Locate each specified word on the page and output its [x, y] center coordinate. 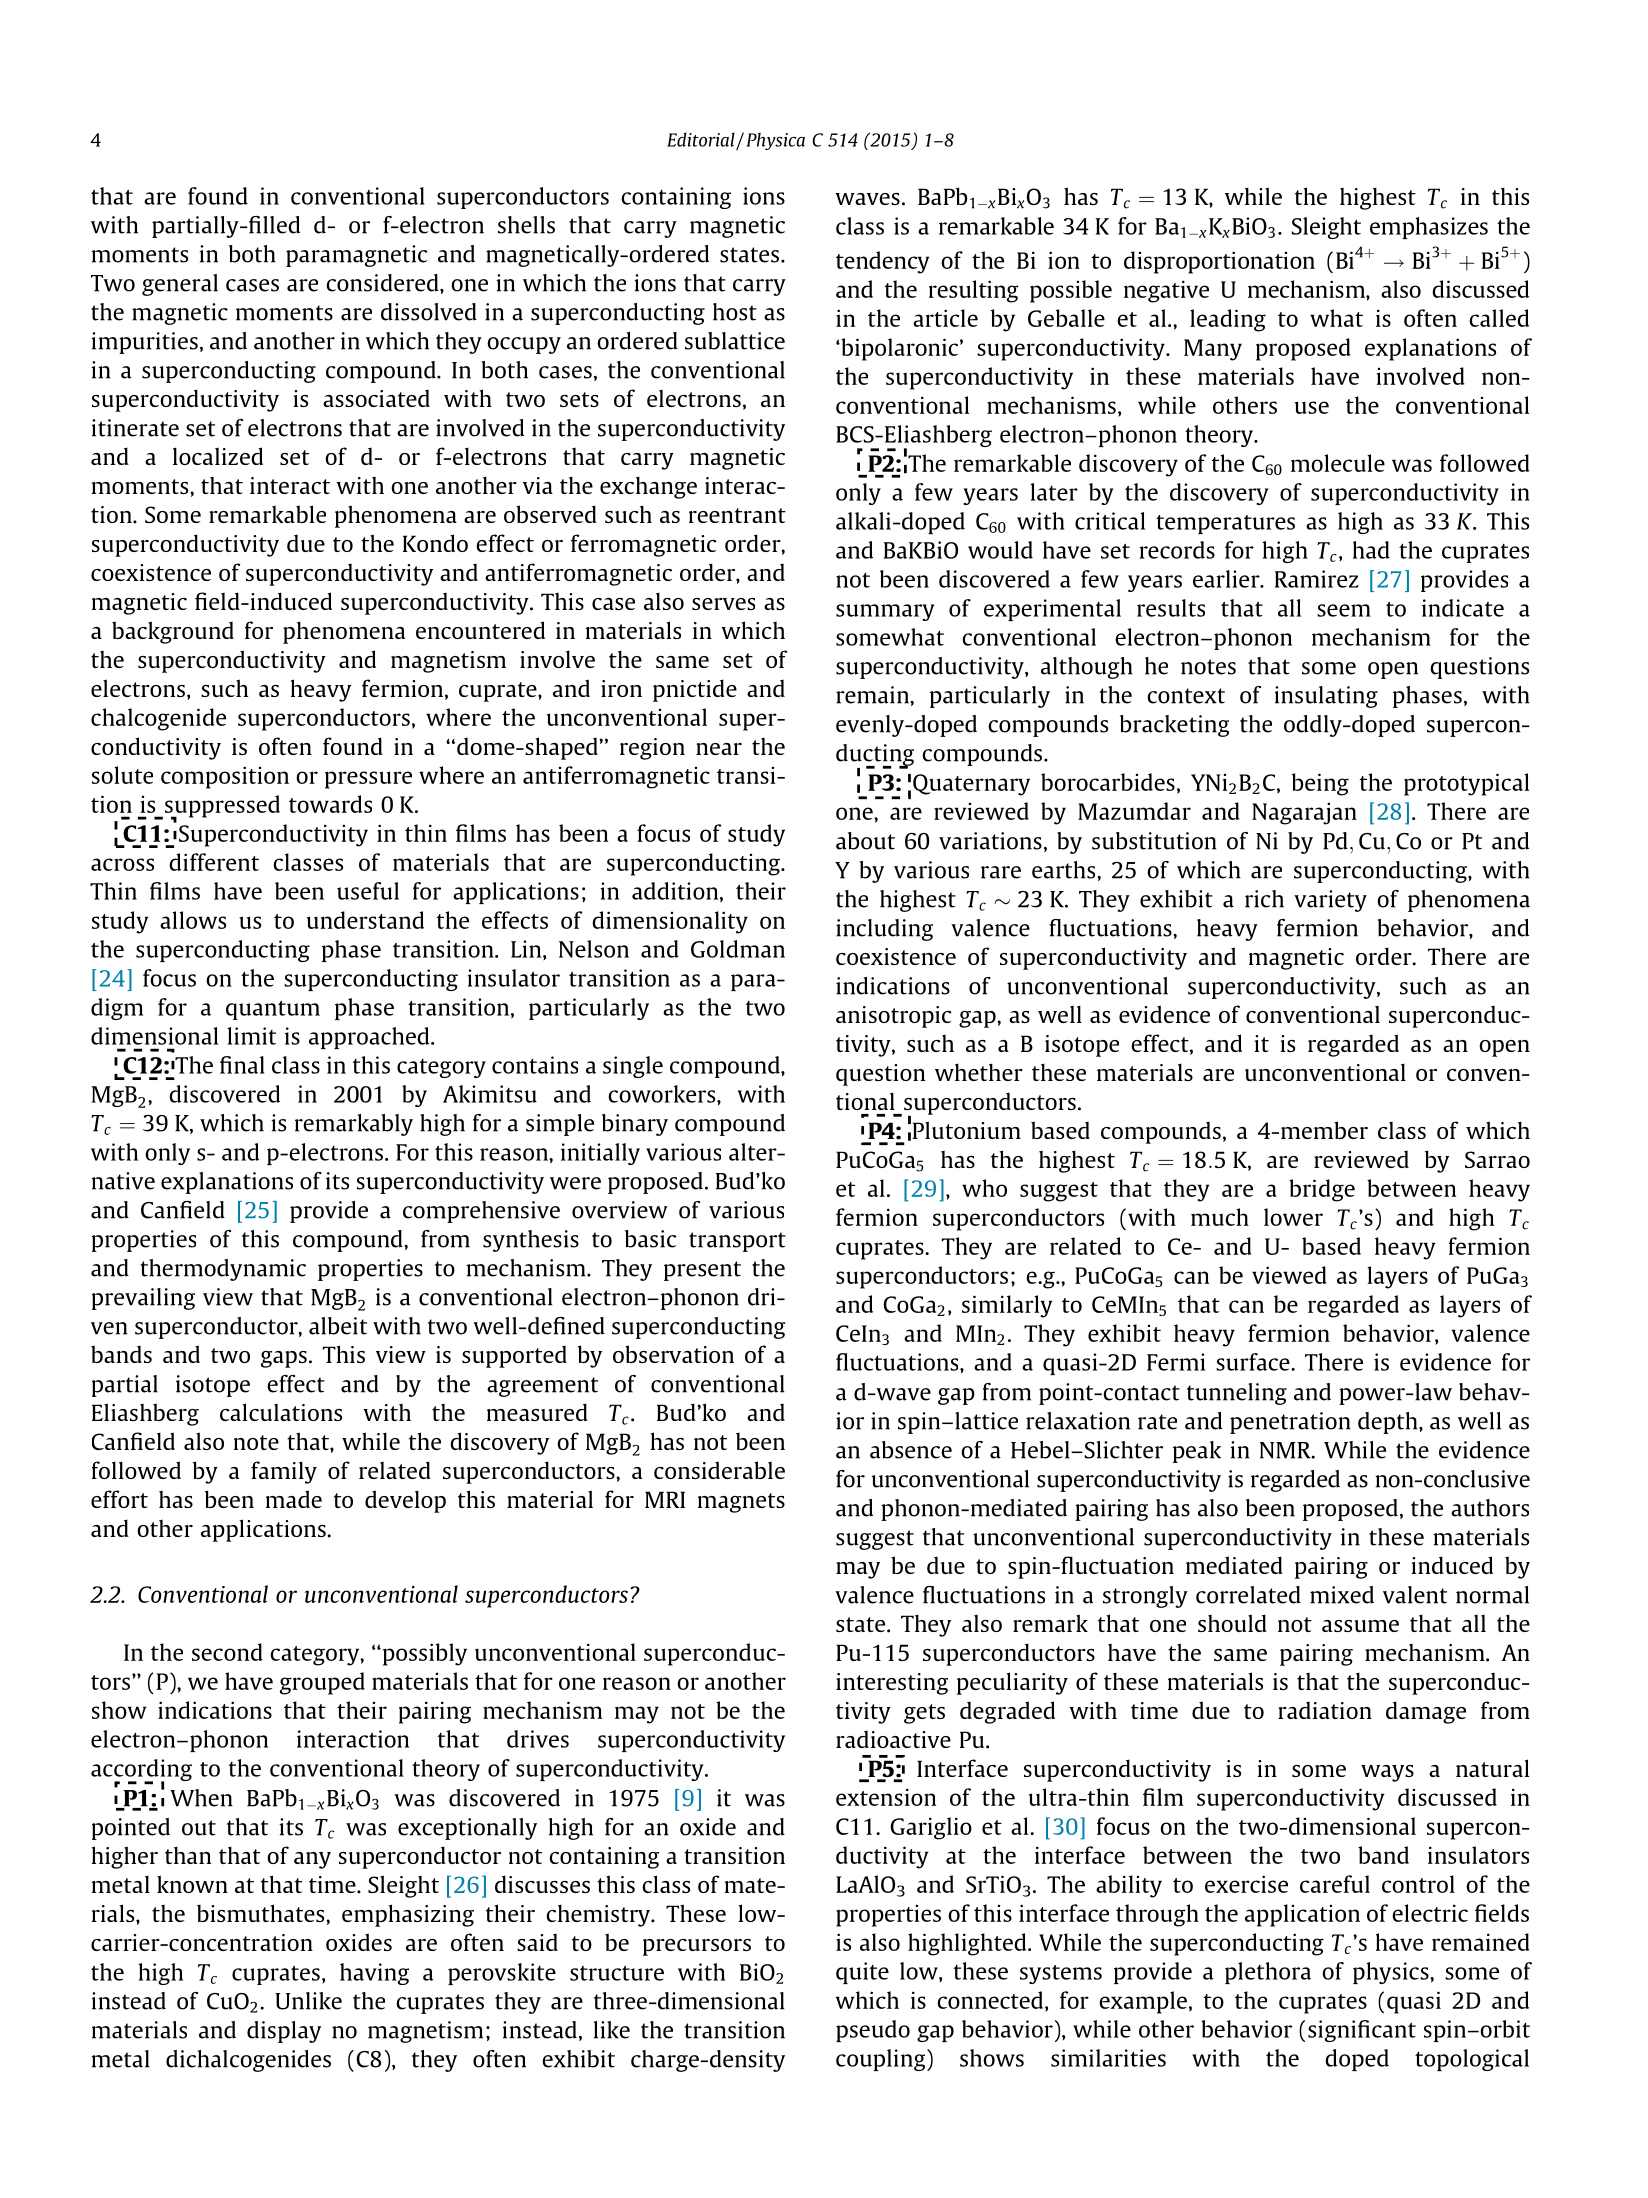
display [284, 2032]
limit [251, 1036]
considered [383, 283]
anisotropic [893, 1017]
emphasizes [1429, 228]
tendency [883, 262]
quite [862, 1973]
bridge [1322, 1190]
